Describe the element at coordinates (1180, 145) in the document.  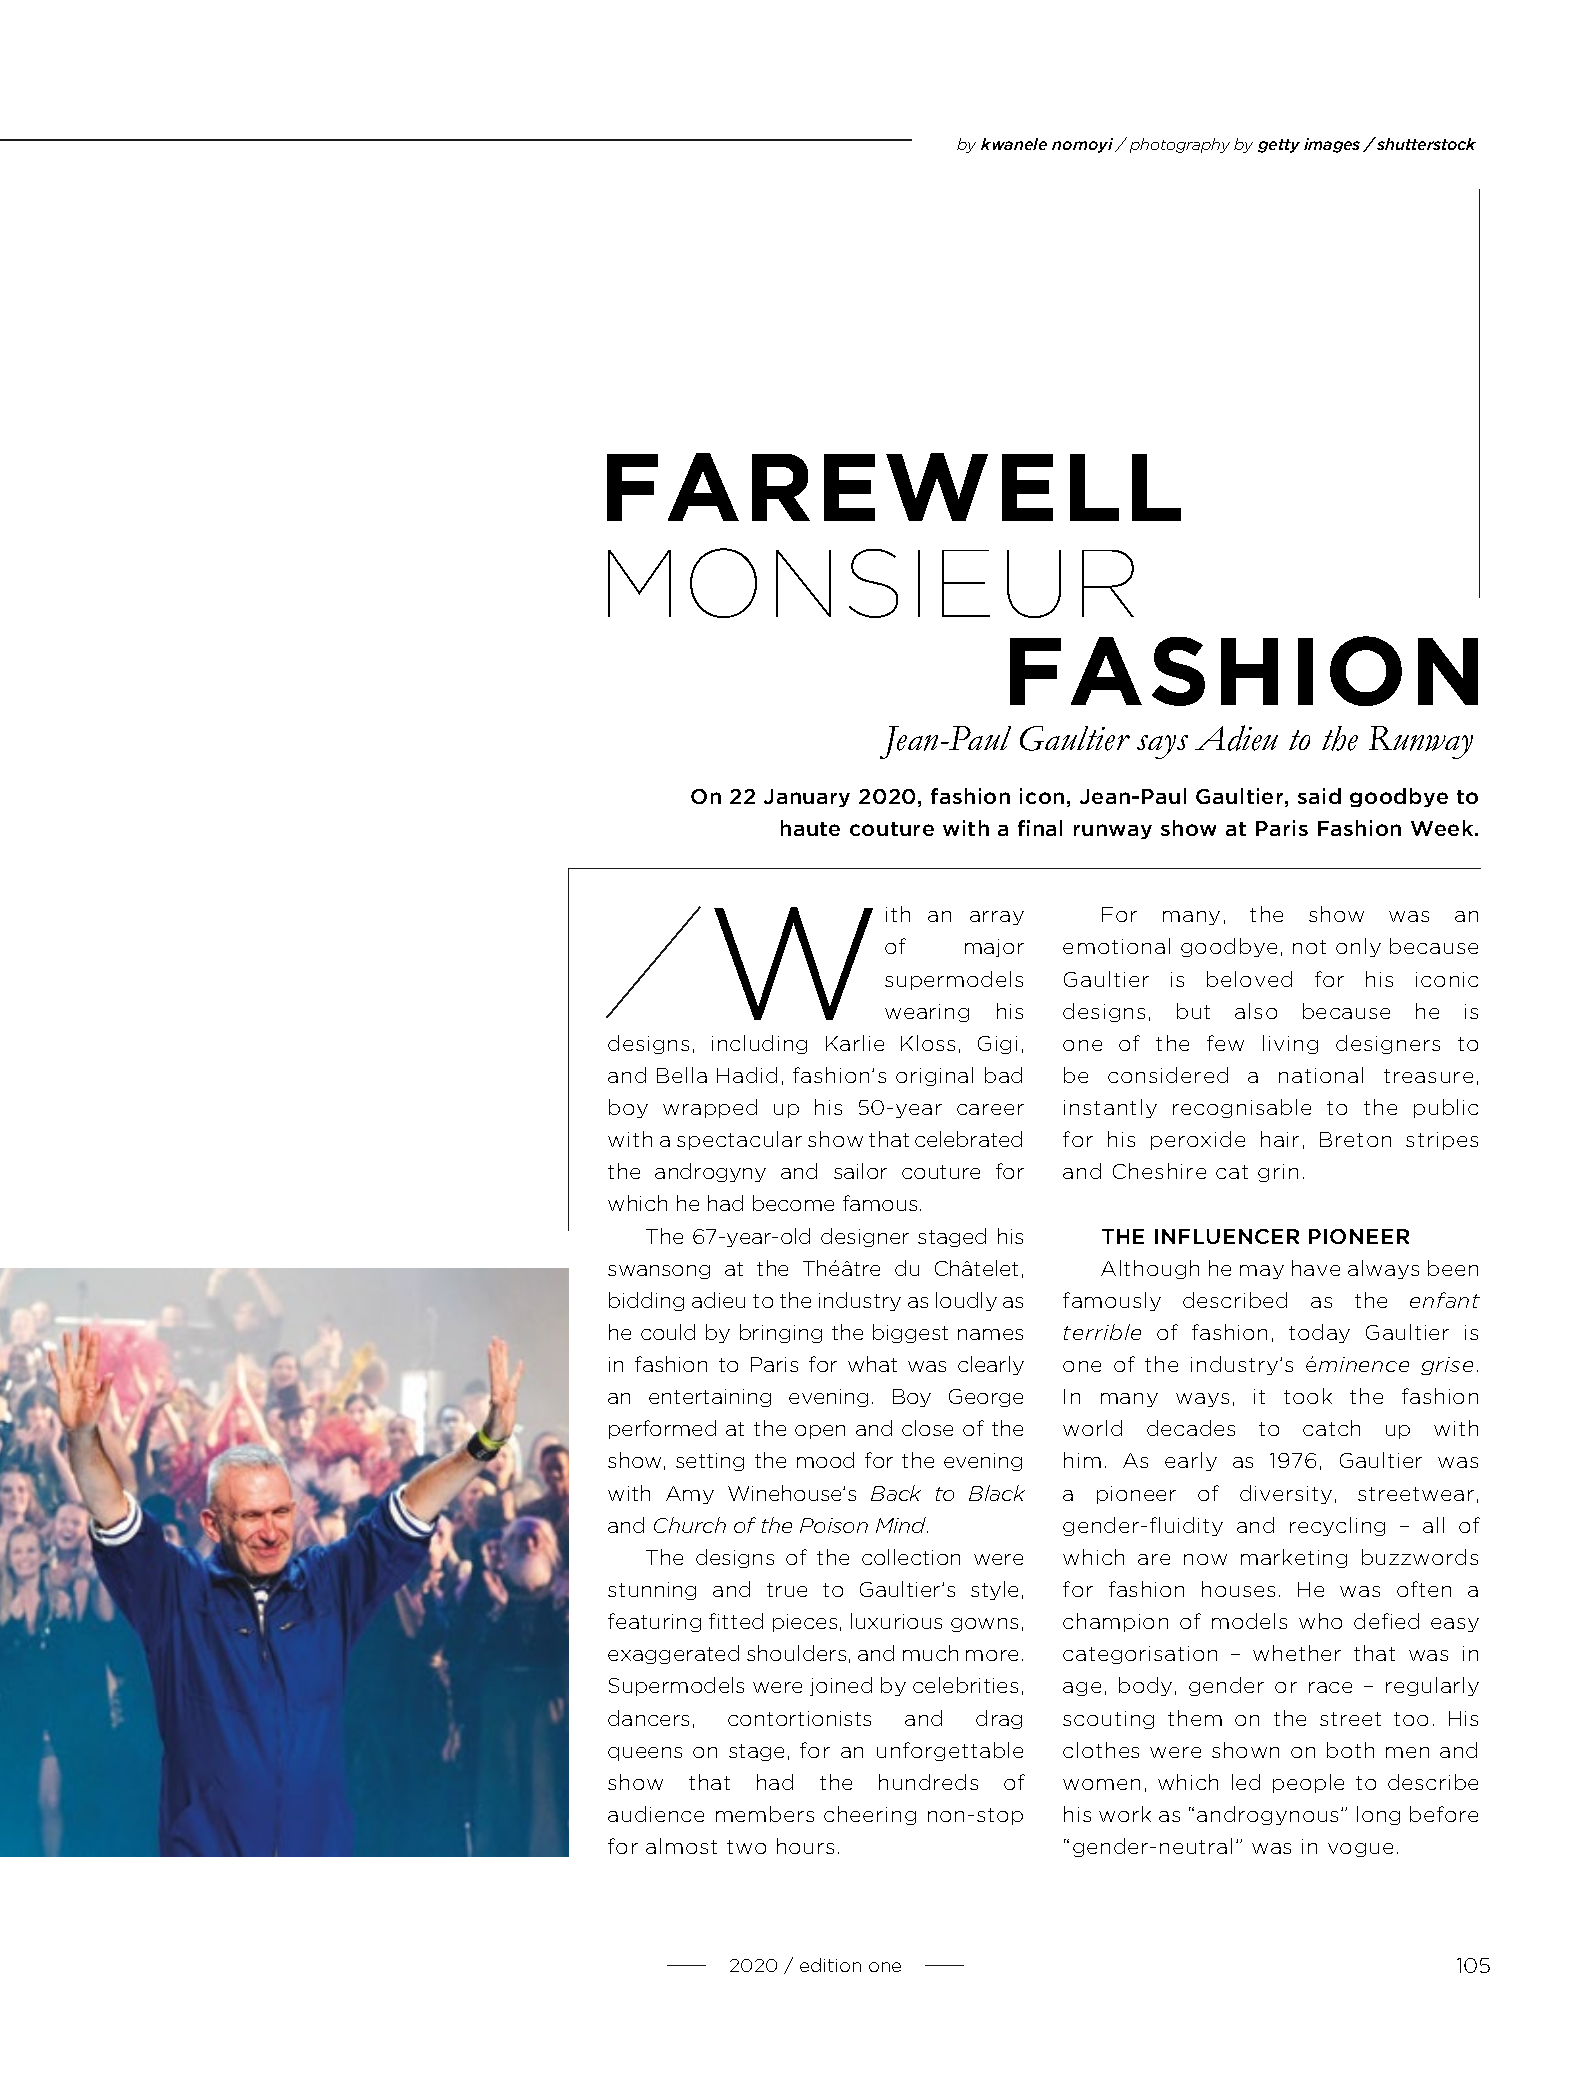
I see `photography` at that location.
